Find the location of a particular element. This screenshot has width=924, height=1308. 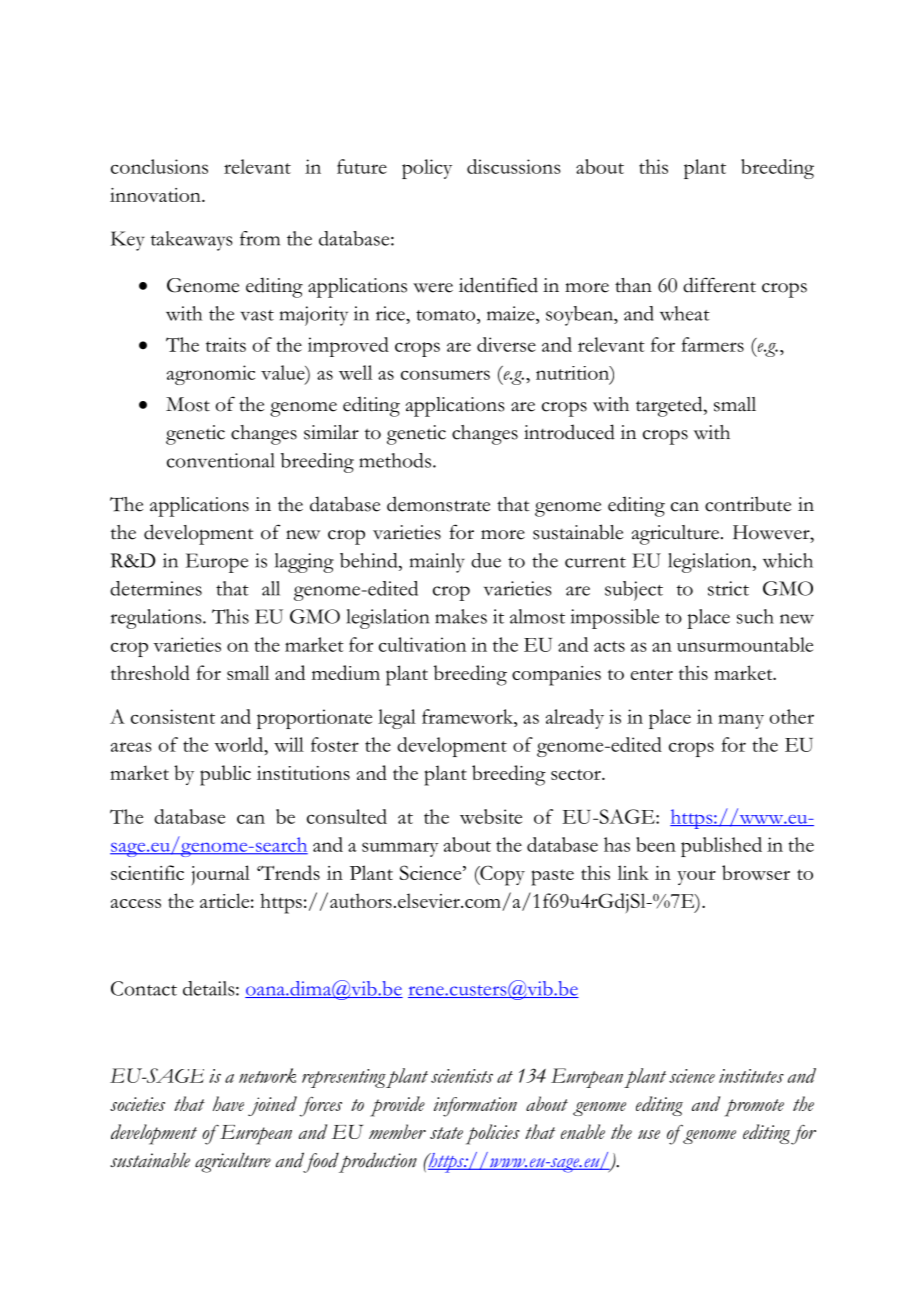

different is located at coordinates (719, 285).
